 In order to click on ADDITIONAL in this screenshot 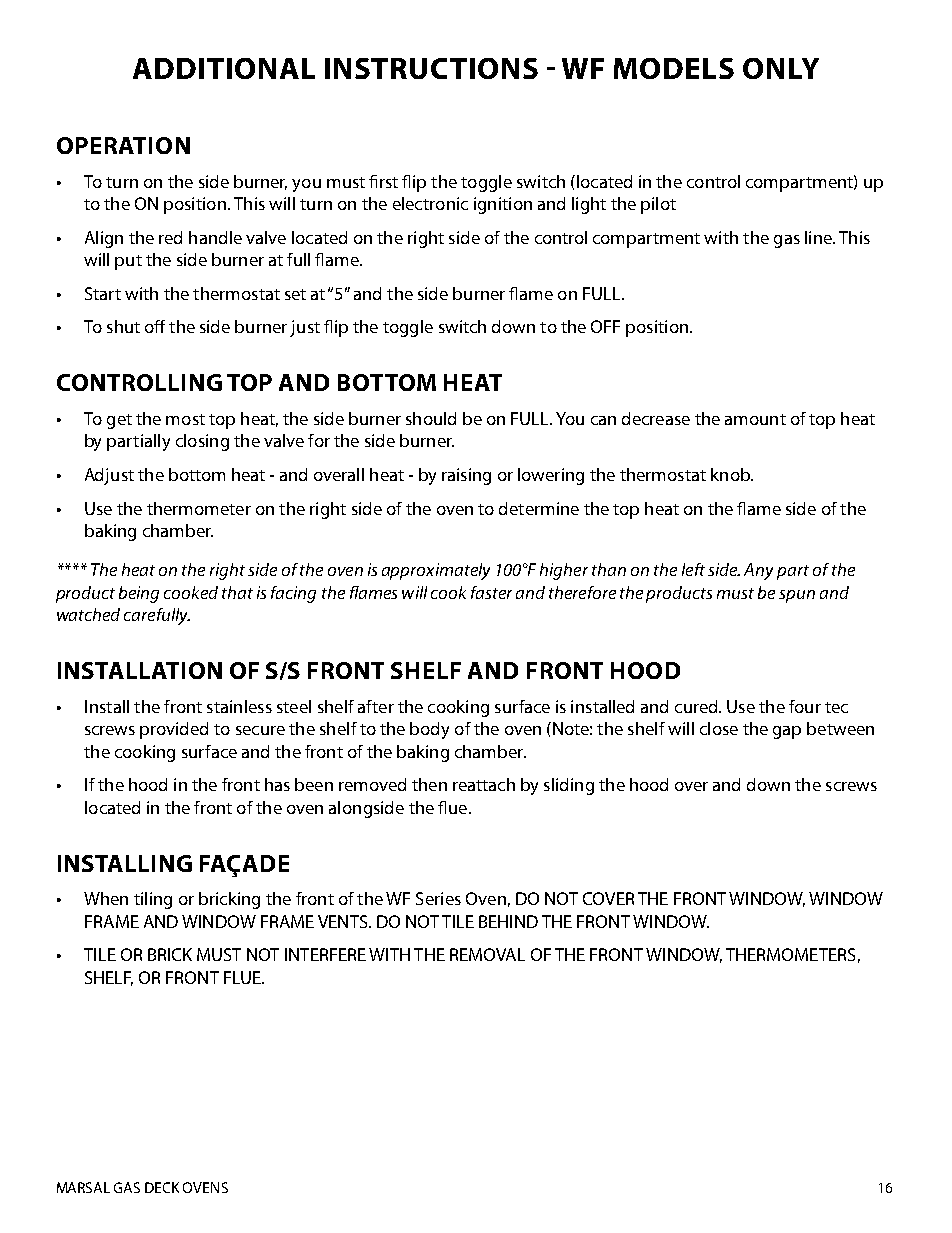, I will do `click(224, 68)`.
